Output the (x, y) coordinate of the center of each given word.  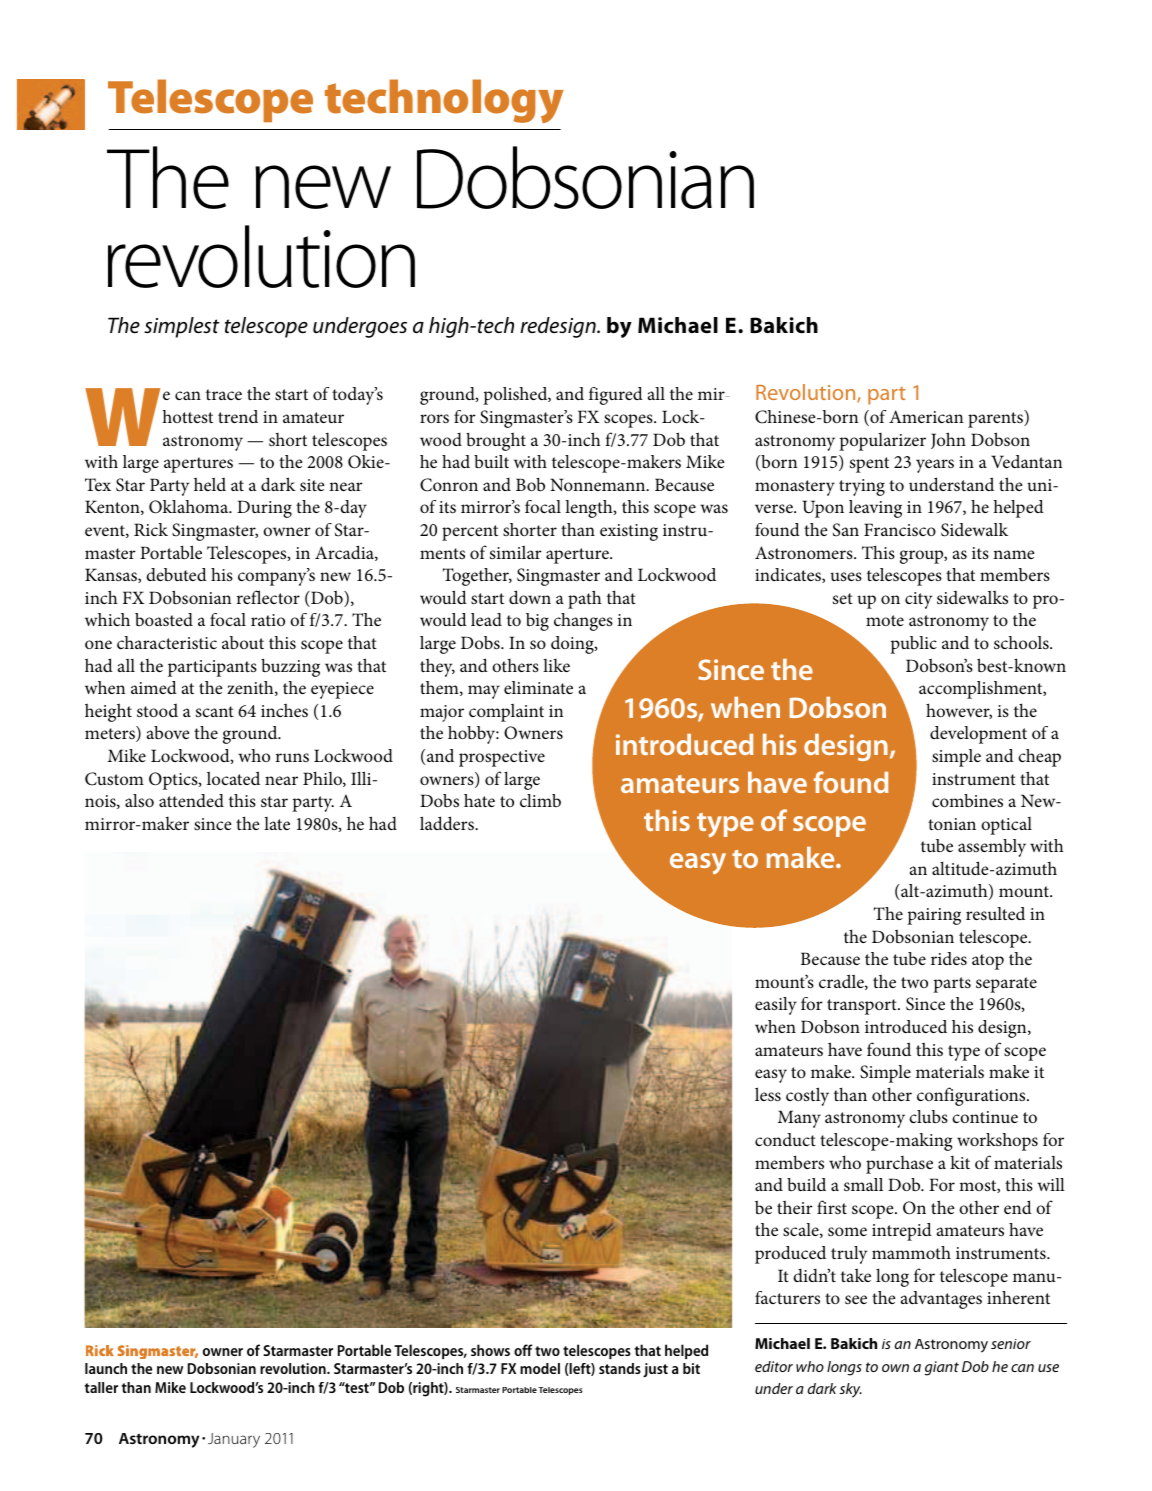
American (926, 416)
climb (540, 800)
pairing (934, 916)
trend (238, 416)
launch (106, 1368)
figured (616, 396)
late (277, 823)
